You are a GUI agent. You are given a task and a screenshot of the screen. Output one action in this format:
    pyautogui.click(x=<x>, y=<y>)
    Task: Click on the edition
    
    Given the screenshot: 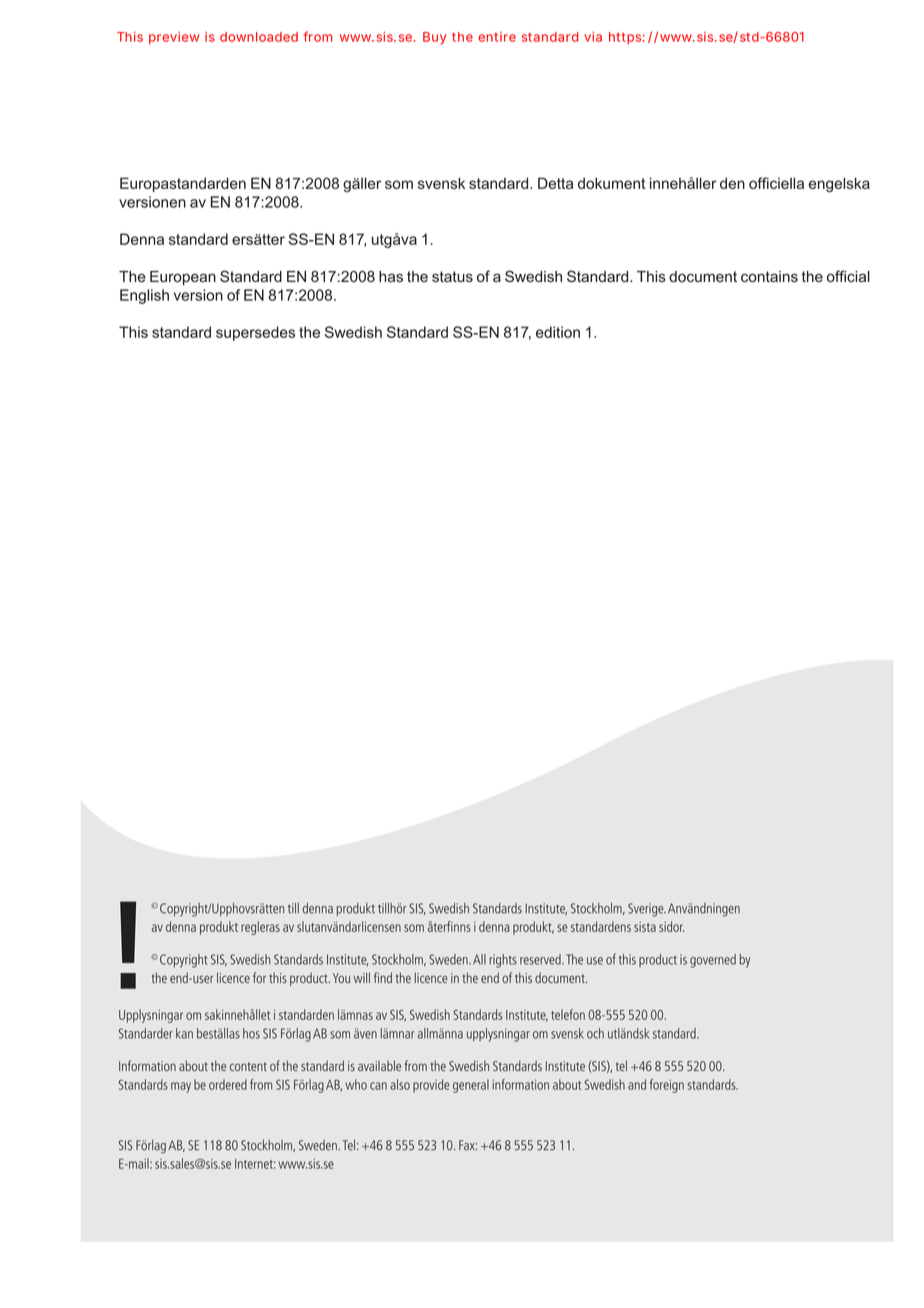 What is the action you would take?
    pyautogui.click(x=558, y=332)
